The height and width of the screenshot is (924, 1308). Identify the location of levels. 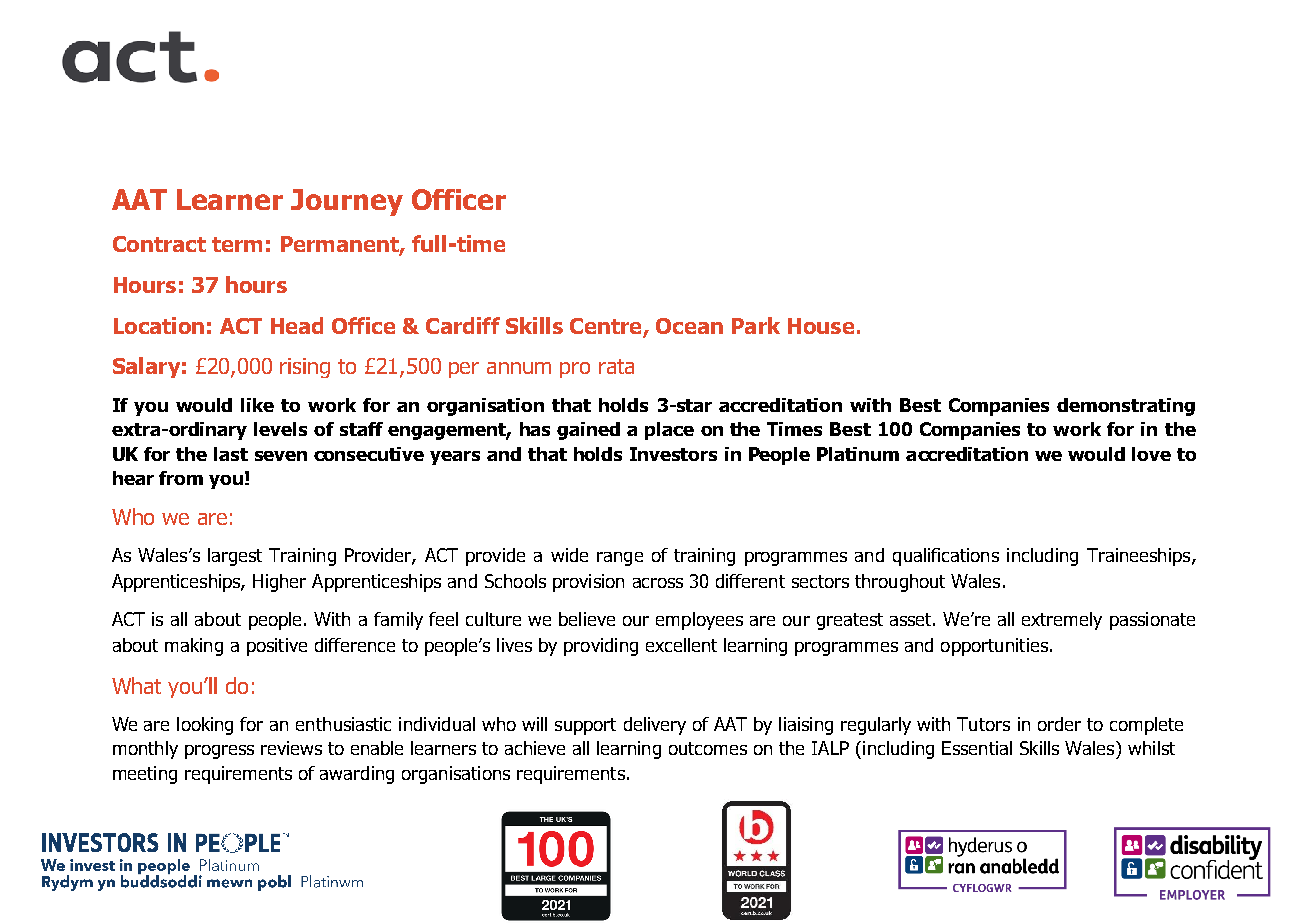
(280, 429).
